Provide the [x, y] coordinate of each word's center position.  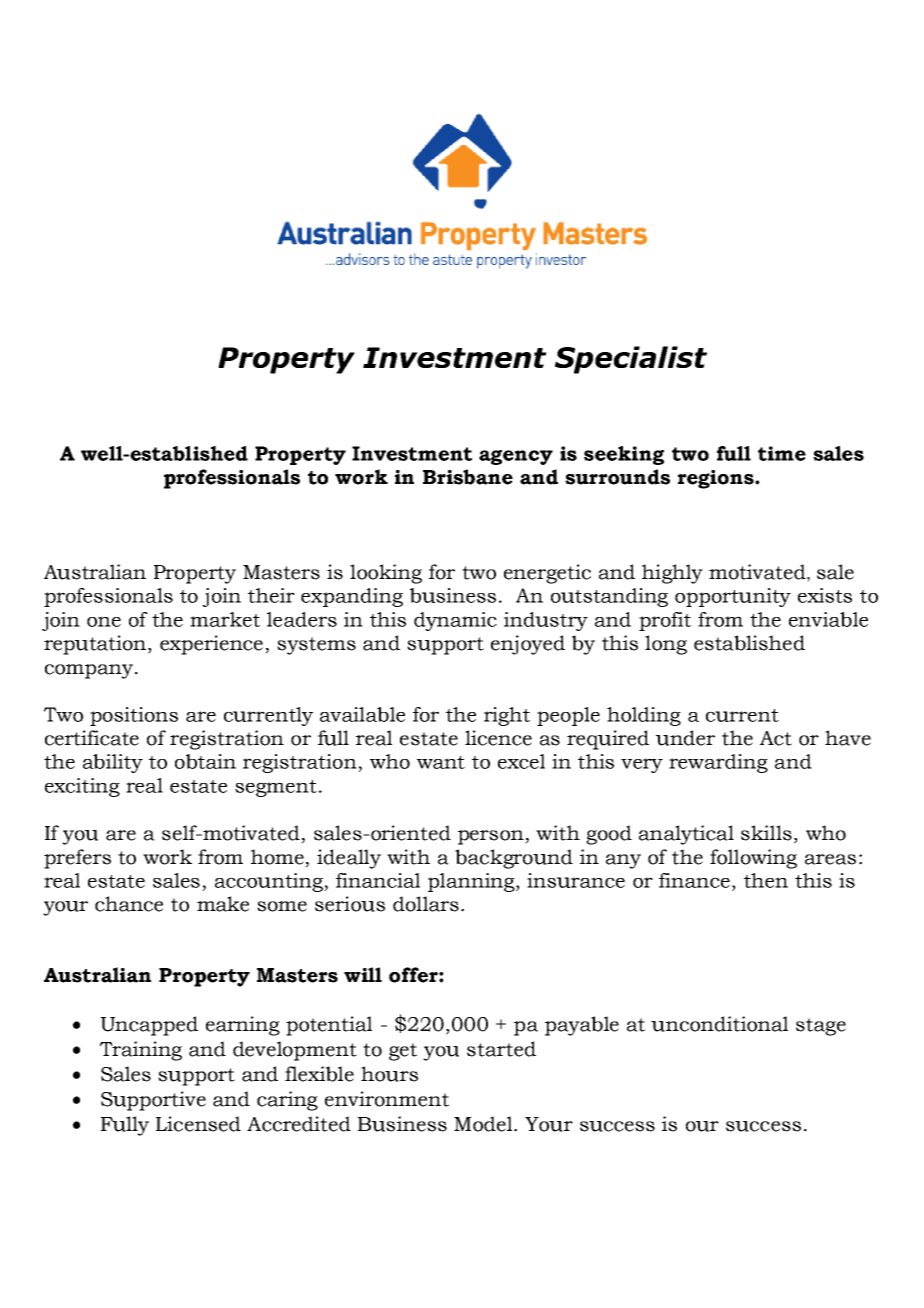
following [753, 859]
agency [516, 457]
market [225, 619]
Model [484, 1124]
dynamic [455, 621]
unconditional [719, 1024]
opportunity [733, 597]
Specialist [631, 360]
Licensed [198, 1124]
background [514, 859]
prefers [77, 859]
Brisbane [468, 477]
